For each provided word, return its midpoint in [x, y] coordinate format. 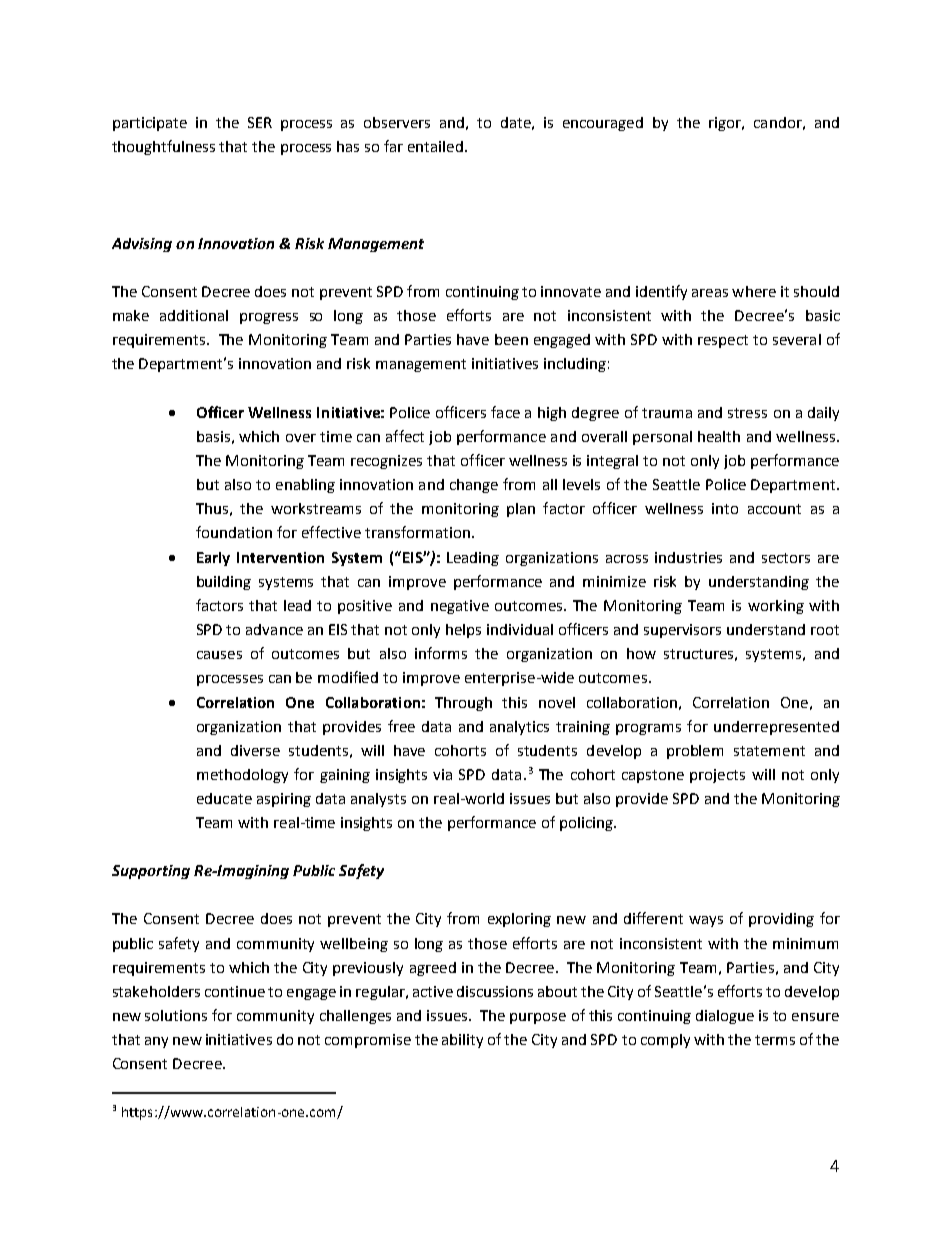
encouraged [603, 124]
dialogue [725, 1017]
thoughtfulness [163, 147]
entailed [437, 146]
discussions [495, 991]
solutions [176, 1015]
